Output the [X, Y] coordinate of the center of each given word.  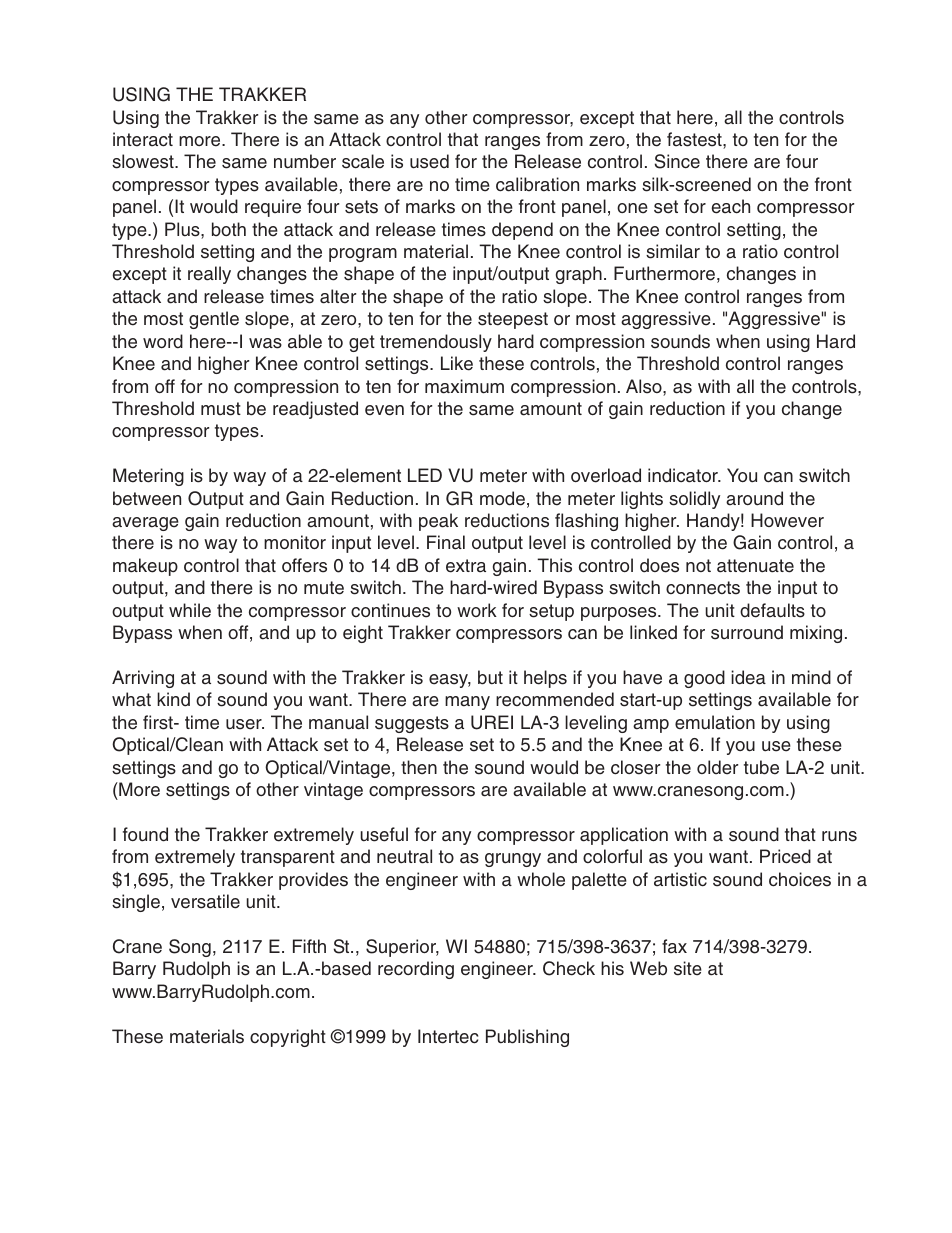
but [490, 677]
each [731, 206]
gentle [214, 320]
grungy [513, 860]
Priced [785, 856]
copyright [288, 1038]
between [147, 498]
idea [748, 677]
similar [673, 251]
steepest [513, 320]
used [429, 161]
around [754, 498]
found [145, 834]
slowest [144, 161]
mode [502, 498]
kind [173, 699]
